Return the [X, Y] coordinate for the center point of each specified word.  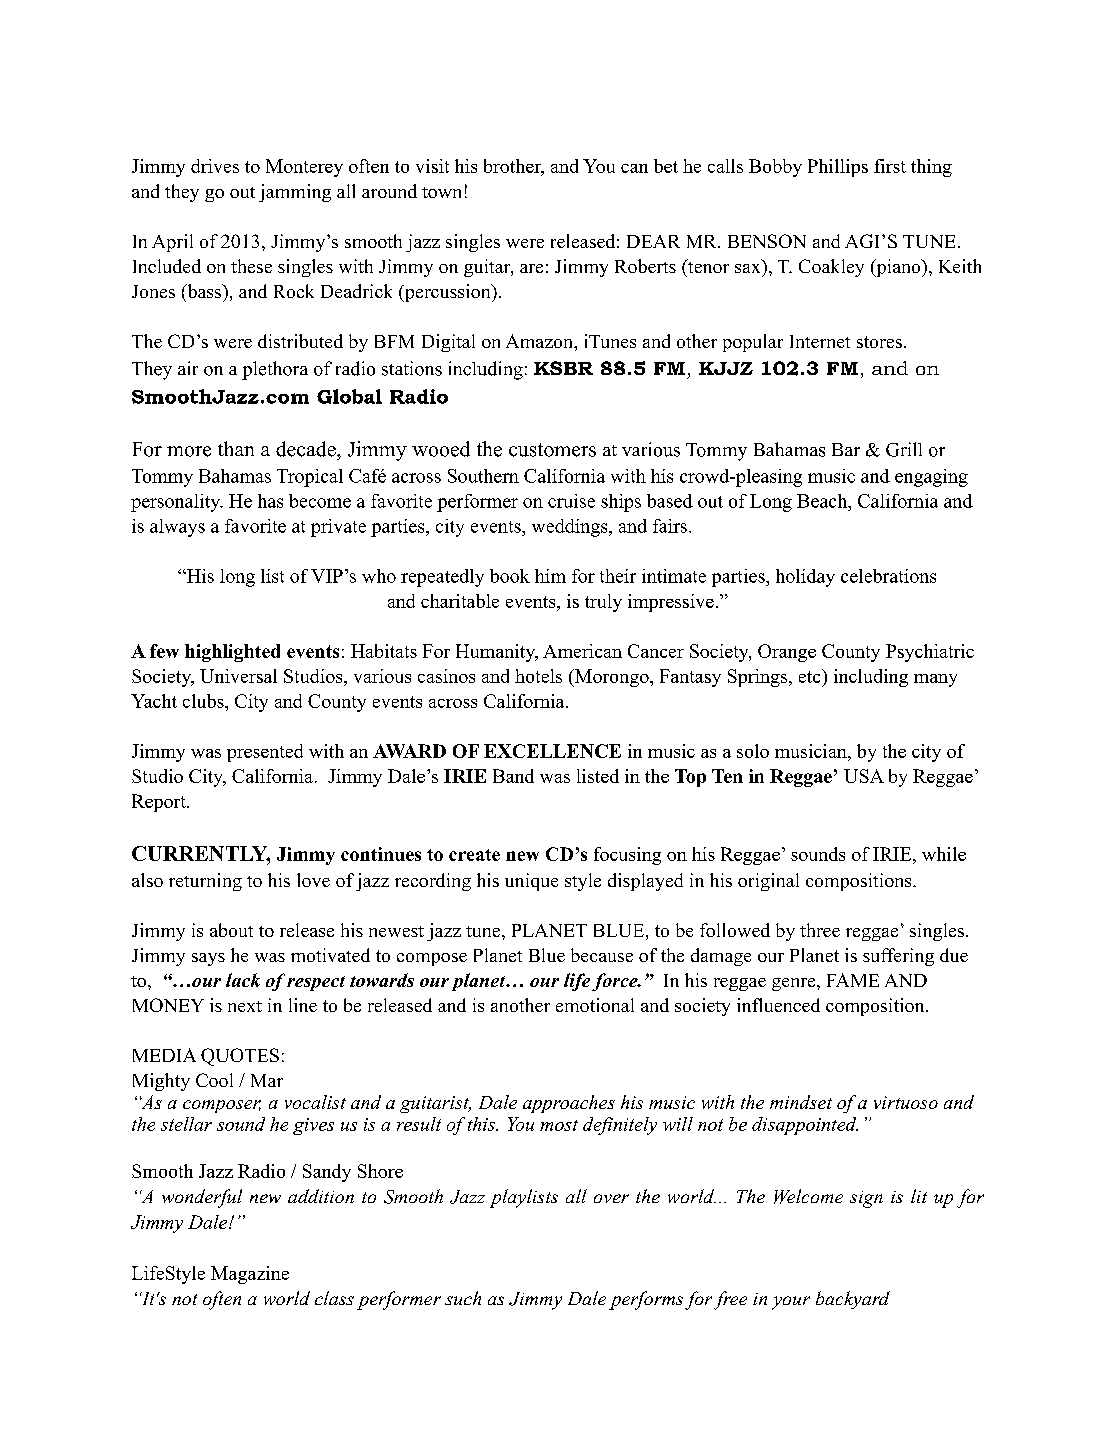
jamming [295, 193]
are [531, 268]
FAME [853, 980]
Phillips [838, 168]
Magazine [250, 1275]
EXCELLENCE [552, 751]
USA [864, 776]
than [236, 448]
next [245, 1006]
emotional [595, 1005]
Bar [846, 449]
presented [265, 753]
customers [552, 450]
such [463, 1298]
